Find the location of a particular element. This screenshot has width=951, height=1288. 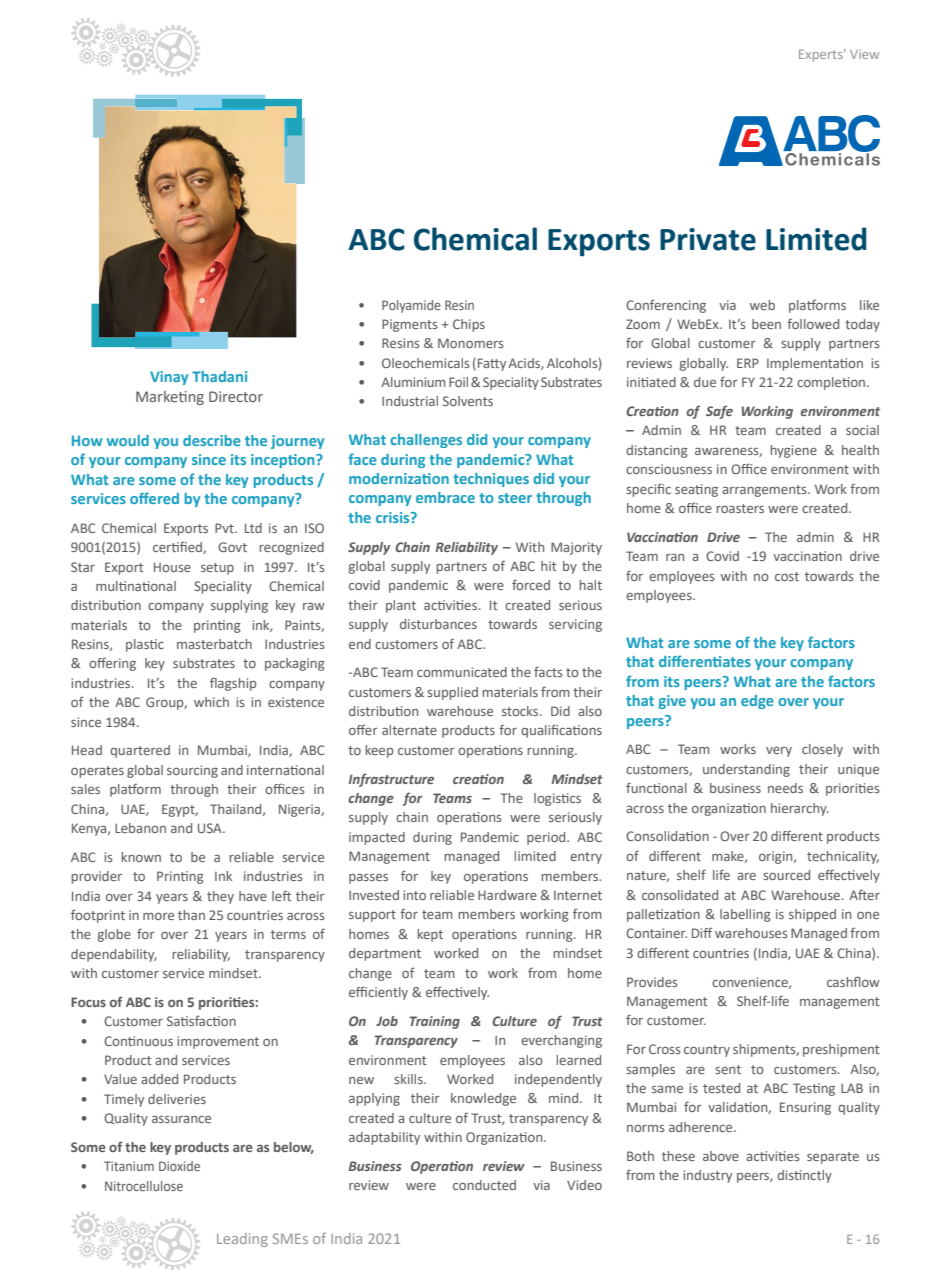

multinational is located at coordinates (136, 586).
